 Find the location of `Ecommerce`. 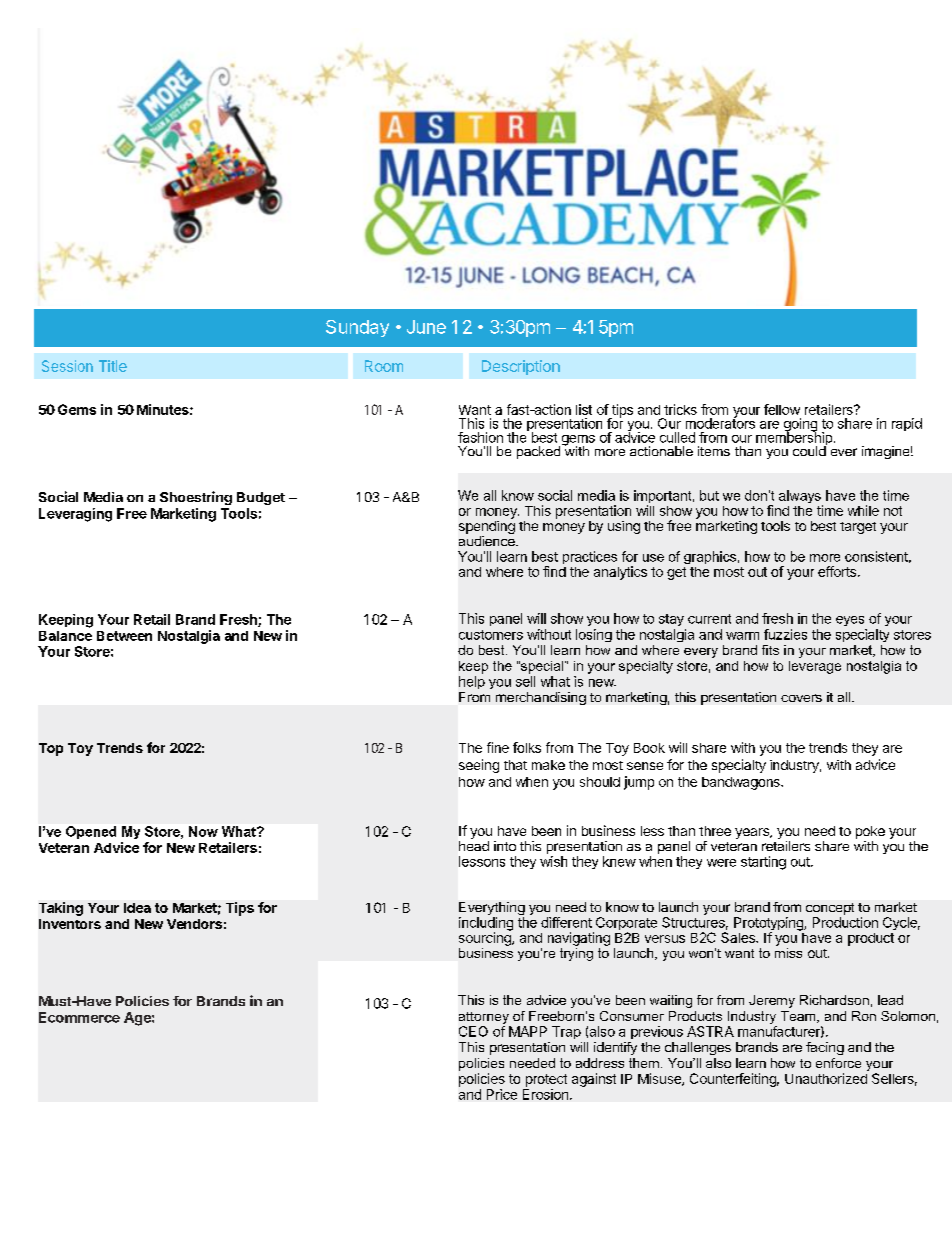

Ecommerce is located at coordinates (79, 1017).
